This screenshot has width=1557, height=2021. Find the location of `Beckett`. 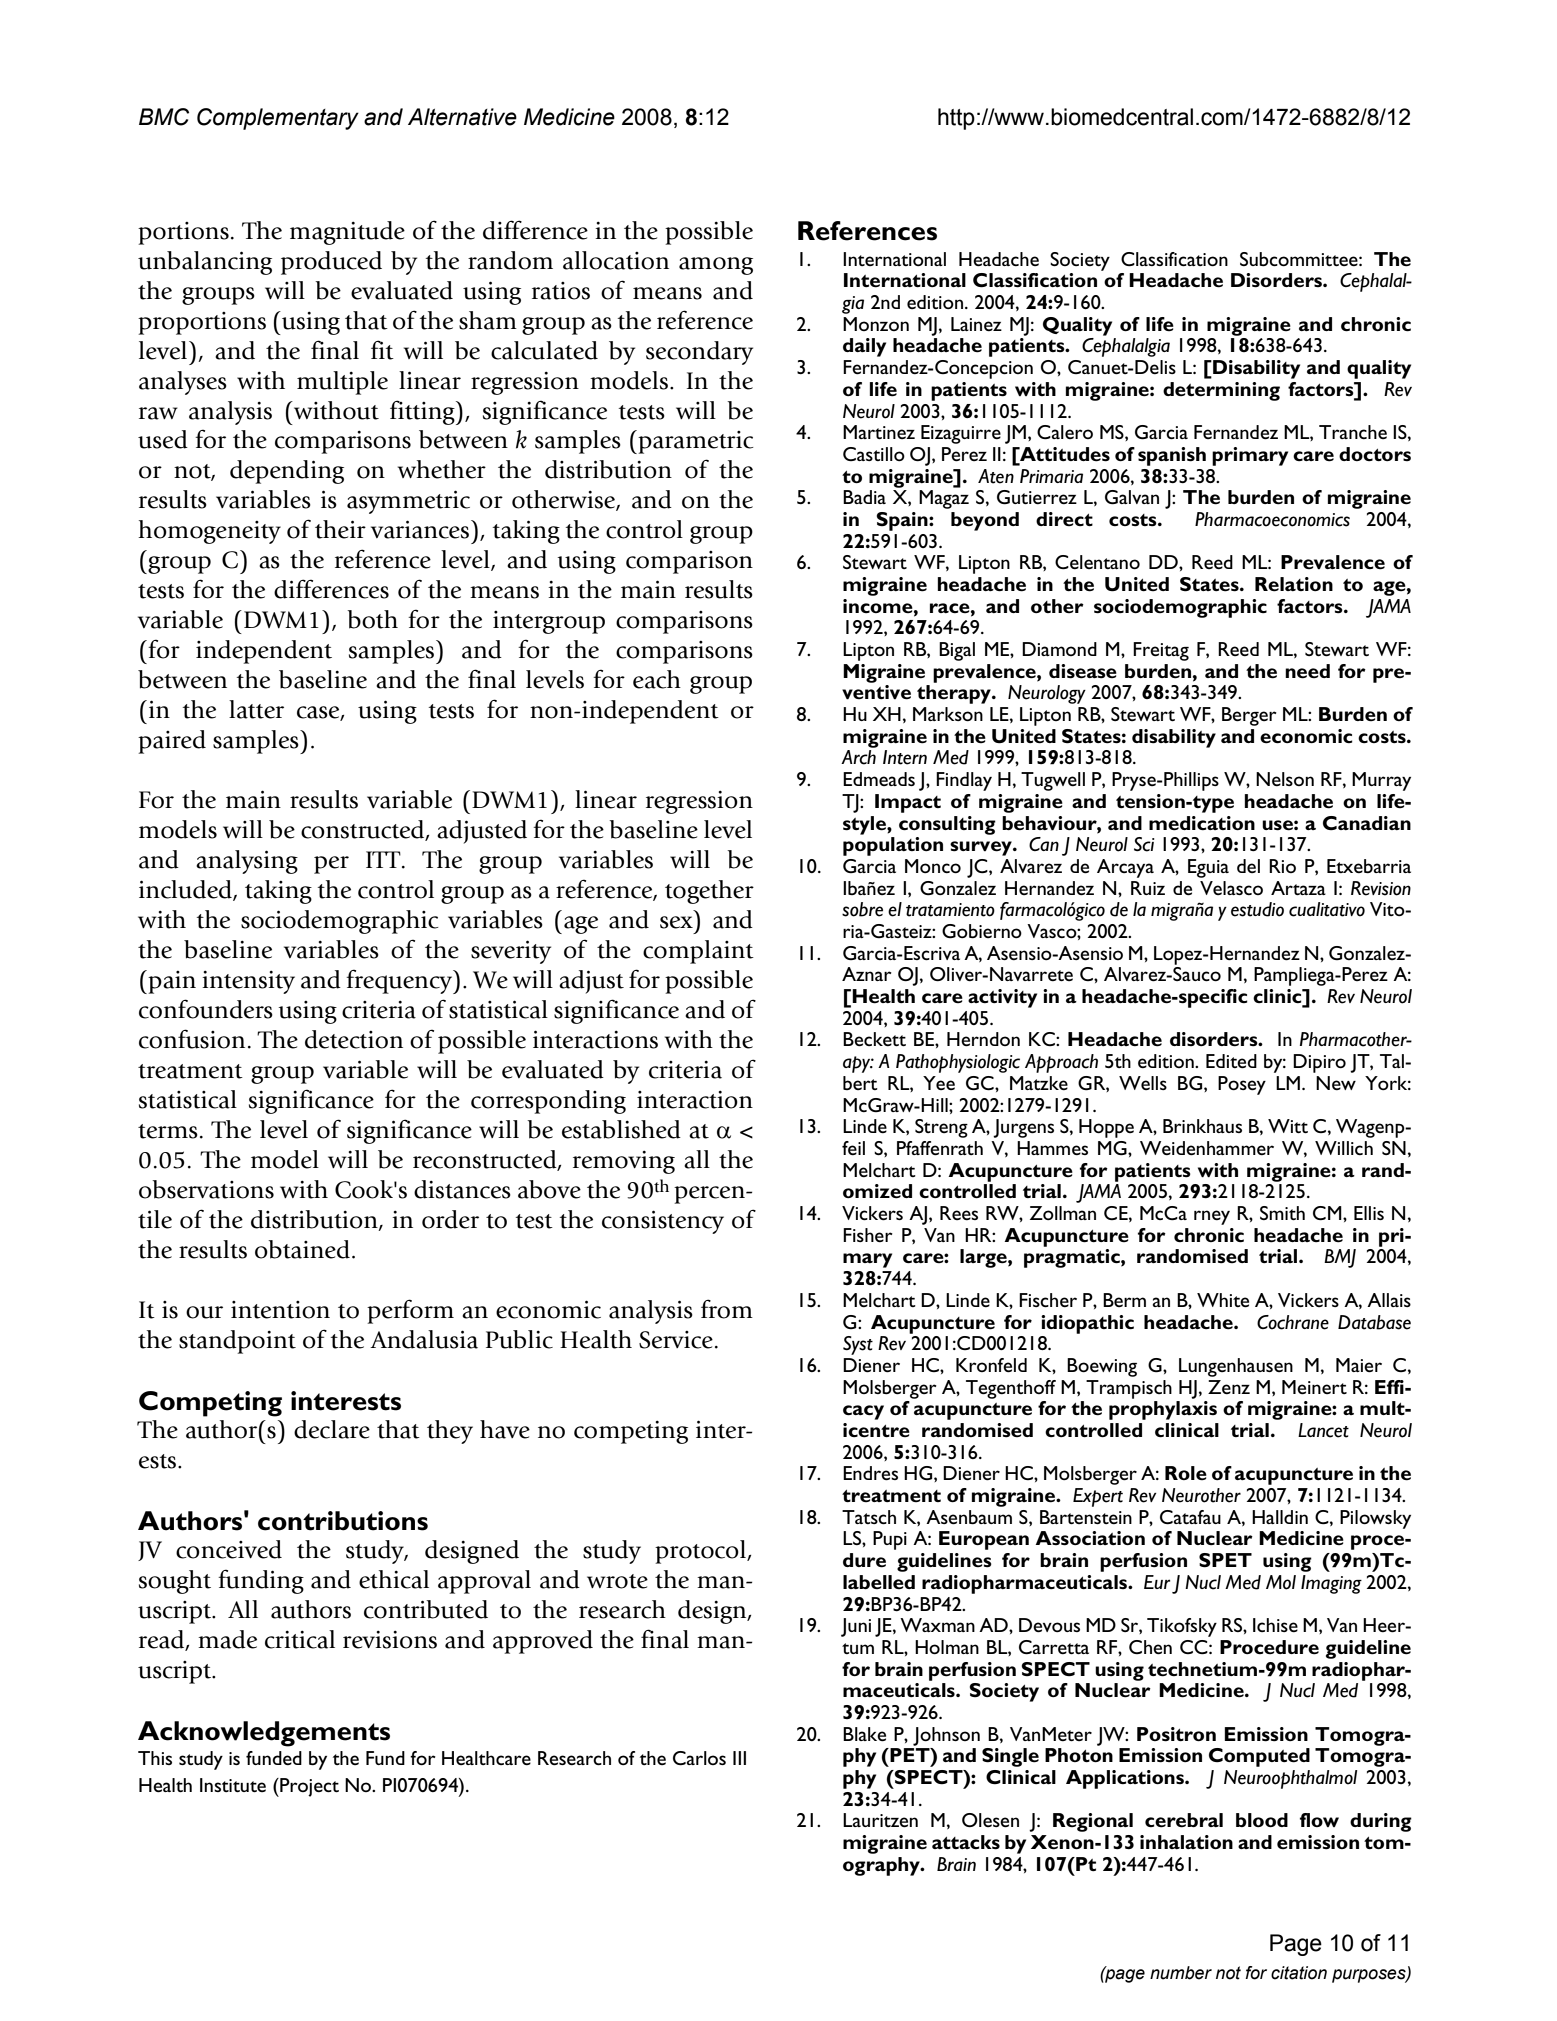

Beckett is located at coordinates (874, 1039).
